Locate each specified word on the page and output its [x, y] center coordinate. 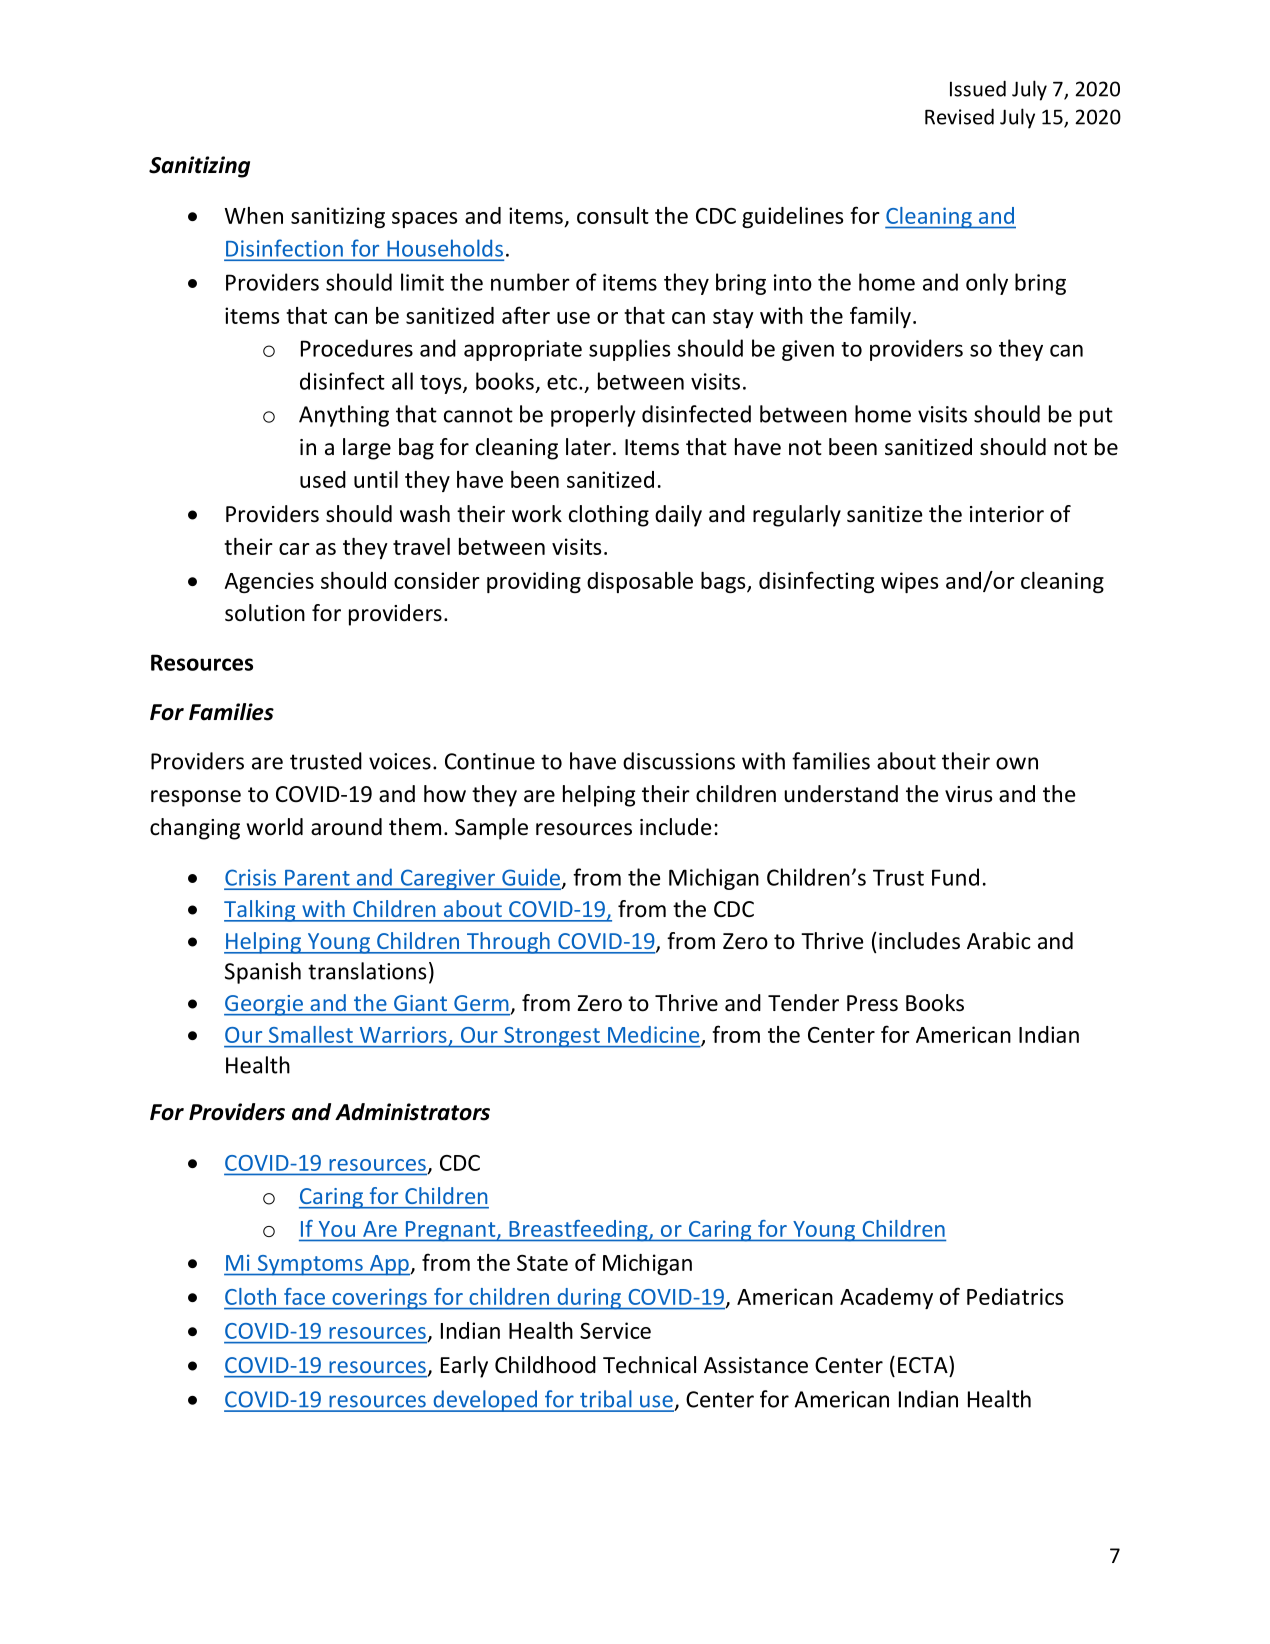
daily [678, 516]
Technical [649, 1365]
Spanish [263, 973]
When [254, 215]
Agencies [269, 582]
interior [1007, 514]
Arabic [998, 941]
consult [613, 215]
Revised [959, 116]
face [304, 1296]
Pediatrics [1015, 1296]
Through [508, 943]
